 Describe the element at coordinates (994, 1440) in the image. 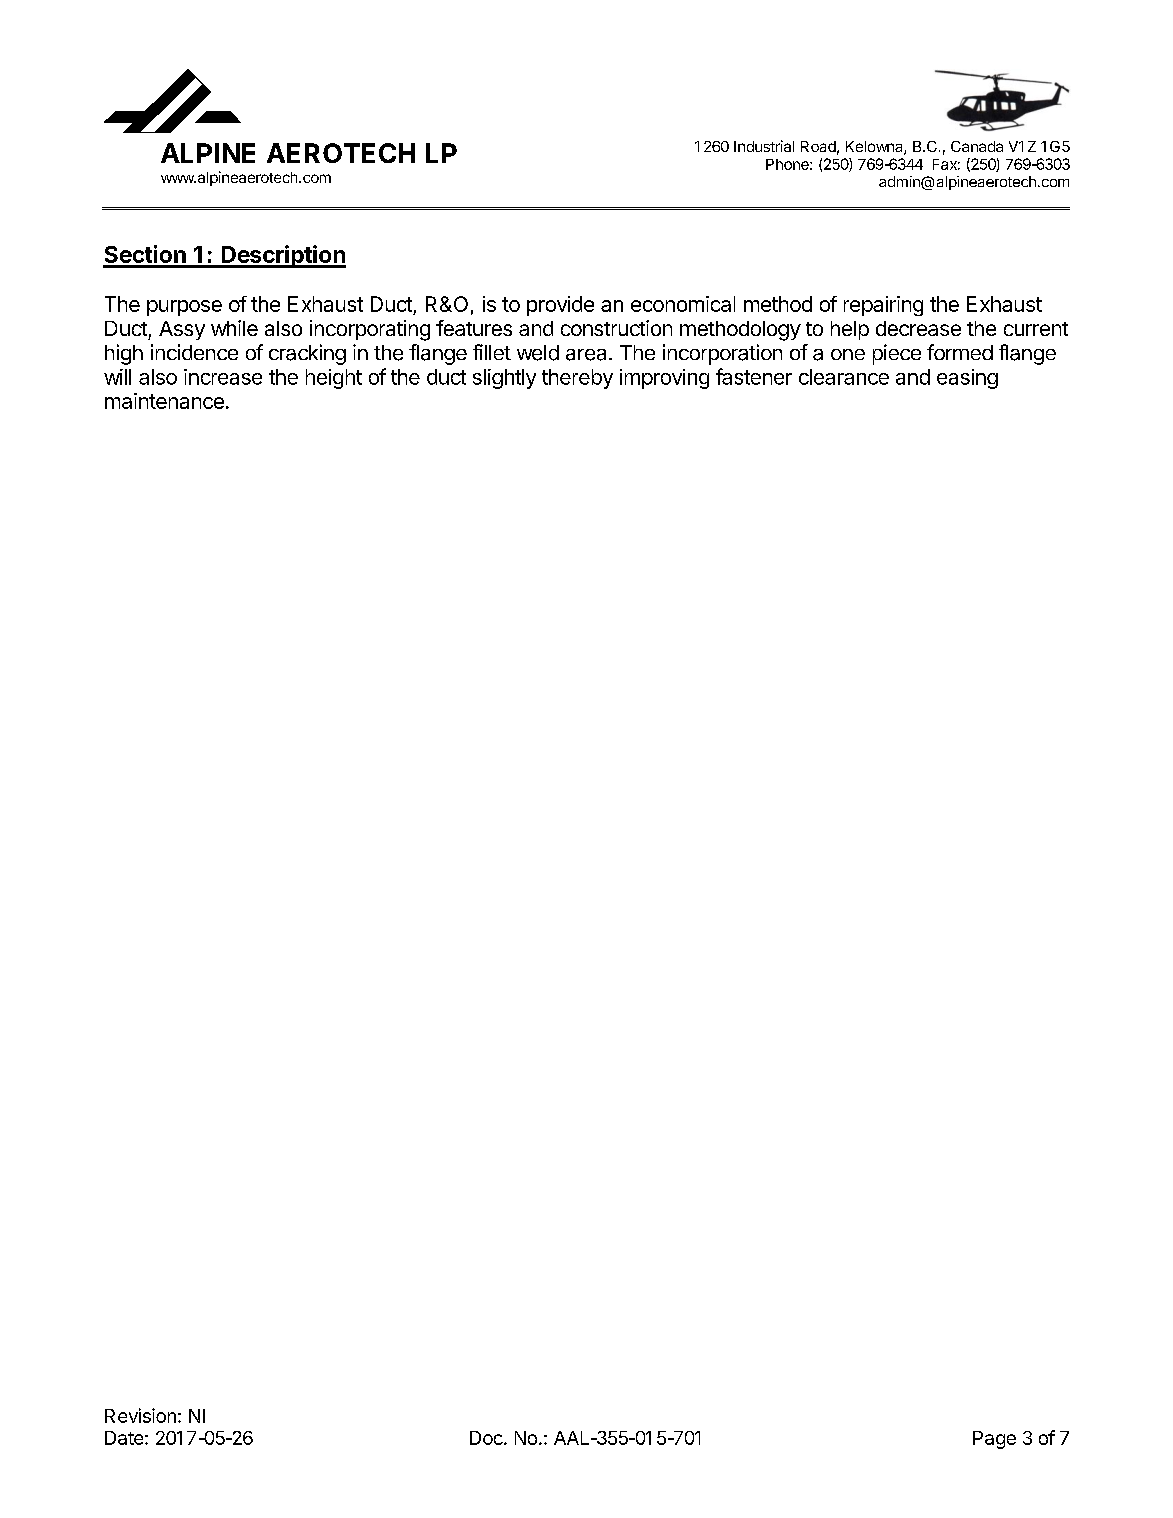

I see `Page` at that location.
